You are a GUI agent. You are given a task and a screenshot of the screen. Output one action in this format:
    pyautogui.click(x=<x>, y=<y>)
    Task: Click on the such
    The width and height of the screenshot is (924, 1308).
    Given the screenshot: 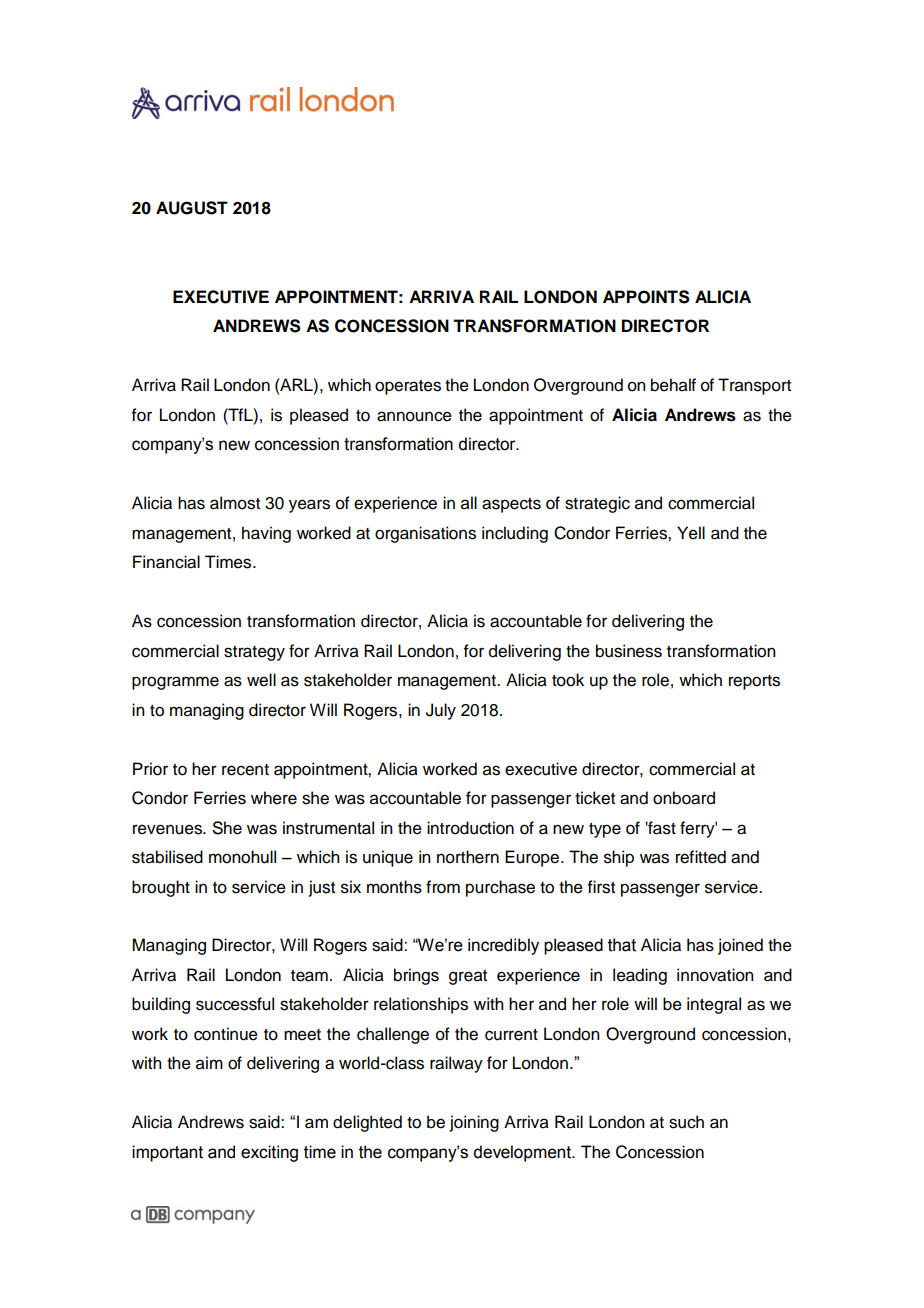 What is the action you would take?
    pyautogui.click(x=686, y=1122)
